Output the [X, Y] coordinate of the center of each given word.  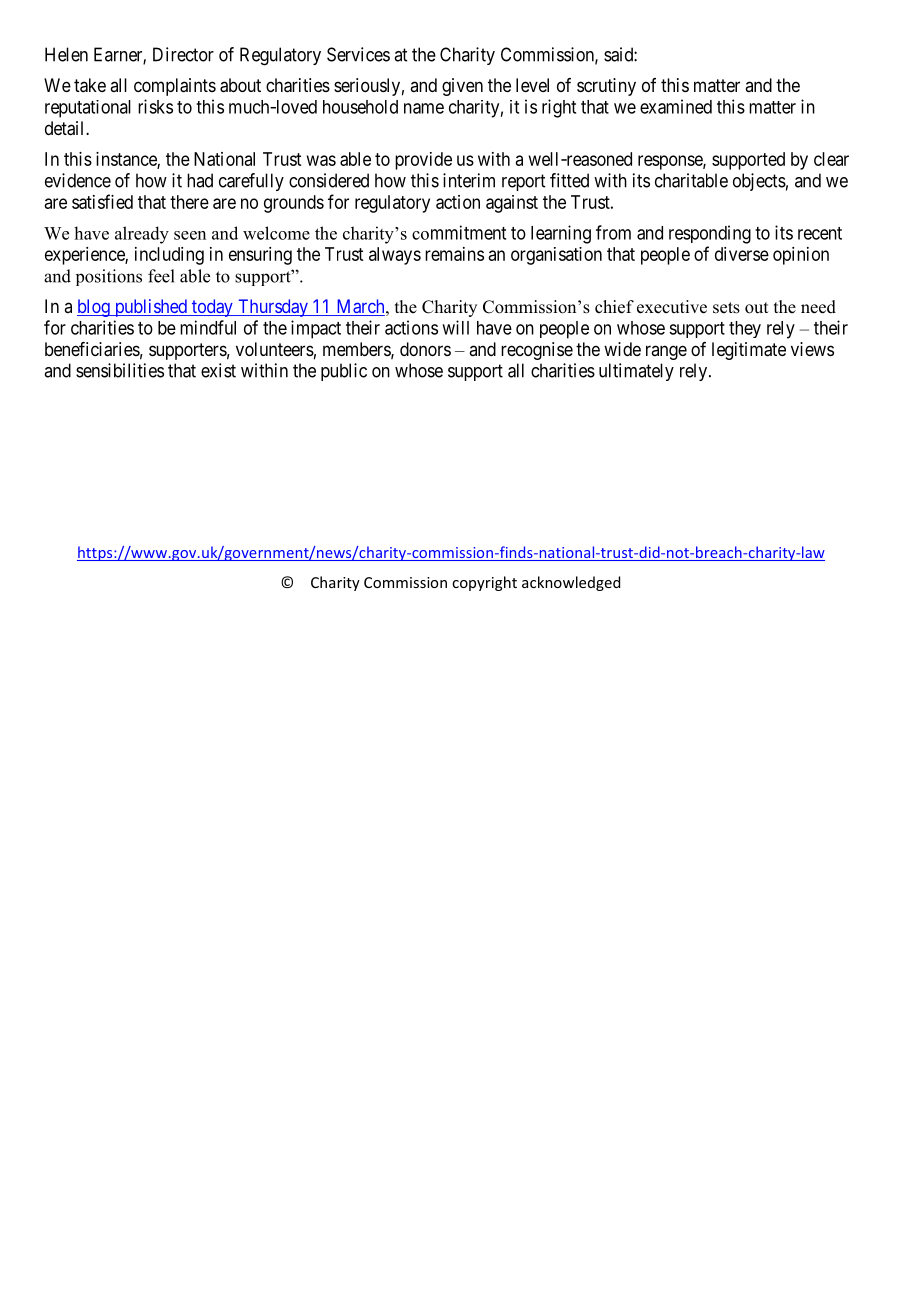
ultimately [636, 372]
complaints [175, 87]
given [462, 87]
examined [676, 106]
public [344, 372]
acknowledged [571, 583]
